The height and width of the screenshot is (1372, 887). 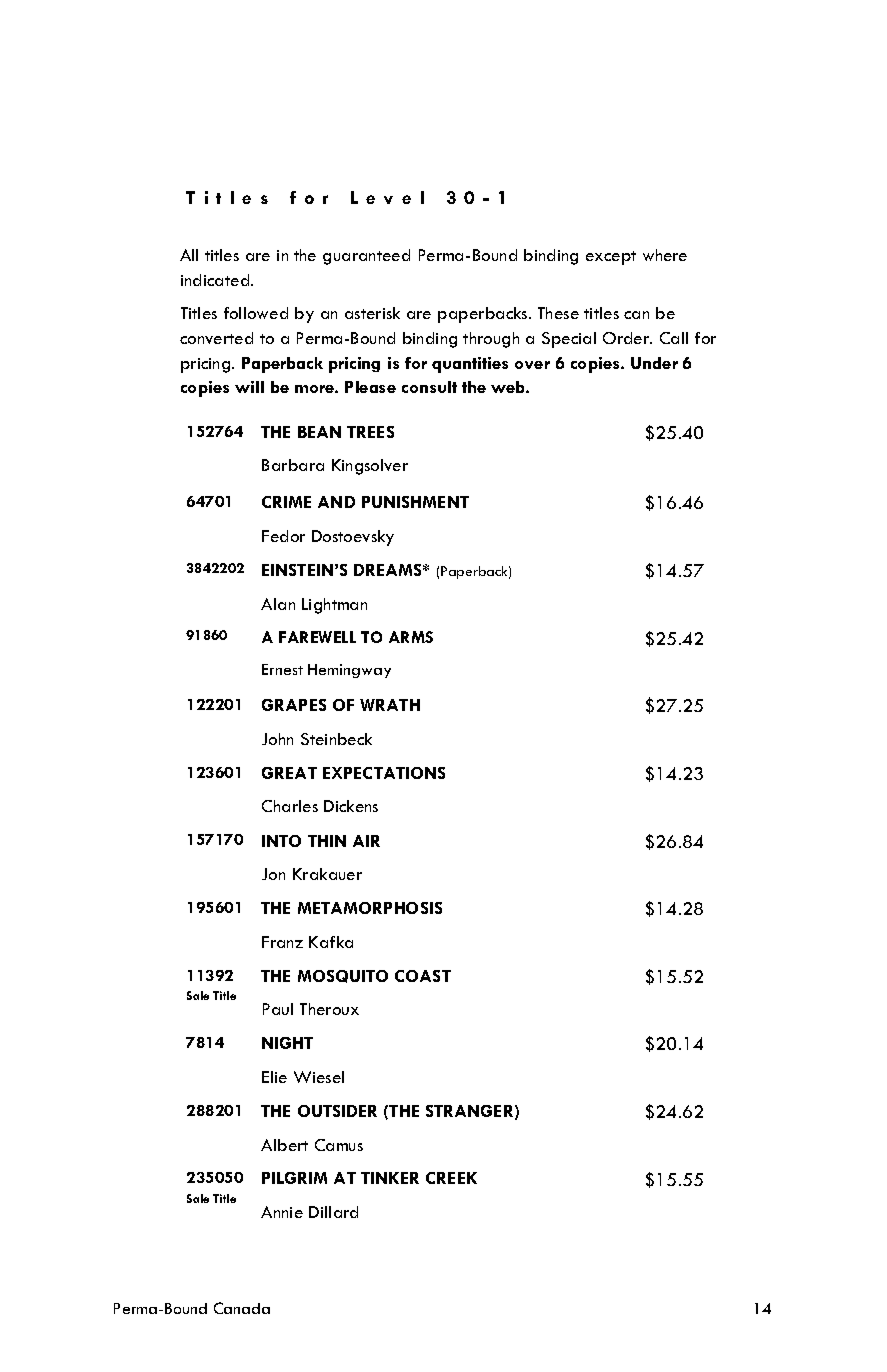 What do you see at coordinates (611, 258) in the screenshot?
I see `except` at bounding box center [611, 258].
